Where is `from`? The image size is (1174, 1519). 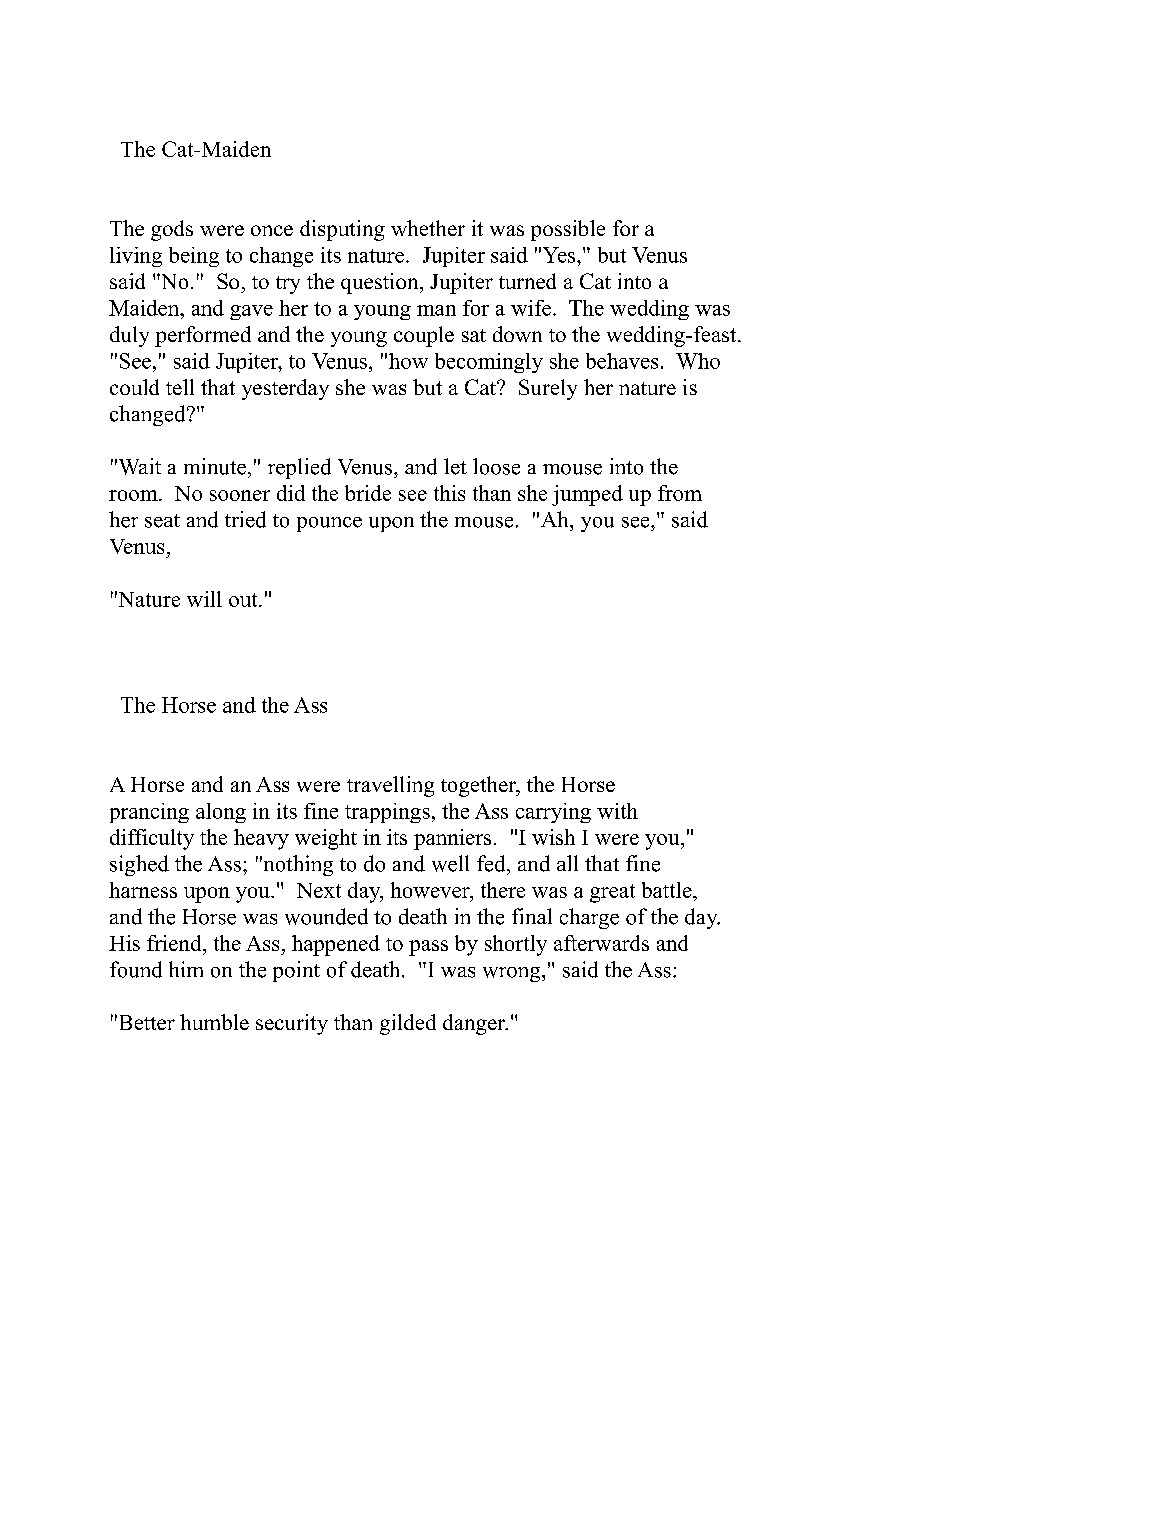 from is located at coordinates (680, 493).
